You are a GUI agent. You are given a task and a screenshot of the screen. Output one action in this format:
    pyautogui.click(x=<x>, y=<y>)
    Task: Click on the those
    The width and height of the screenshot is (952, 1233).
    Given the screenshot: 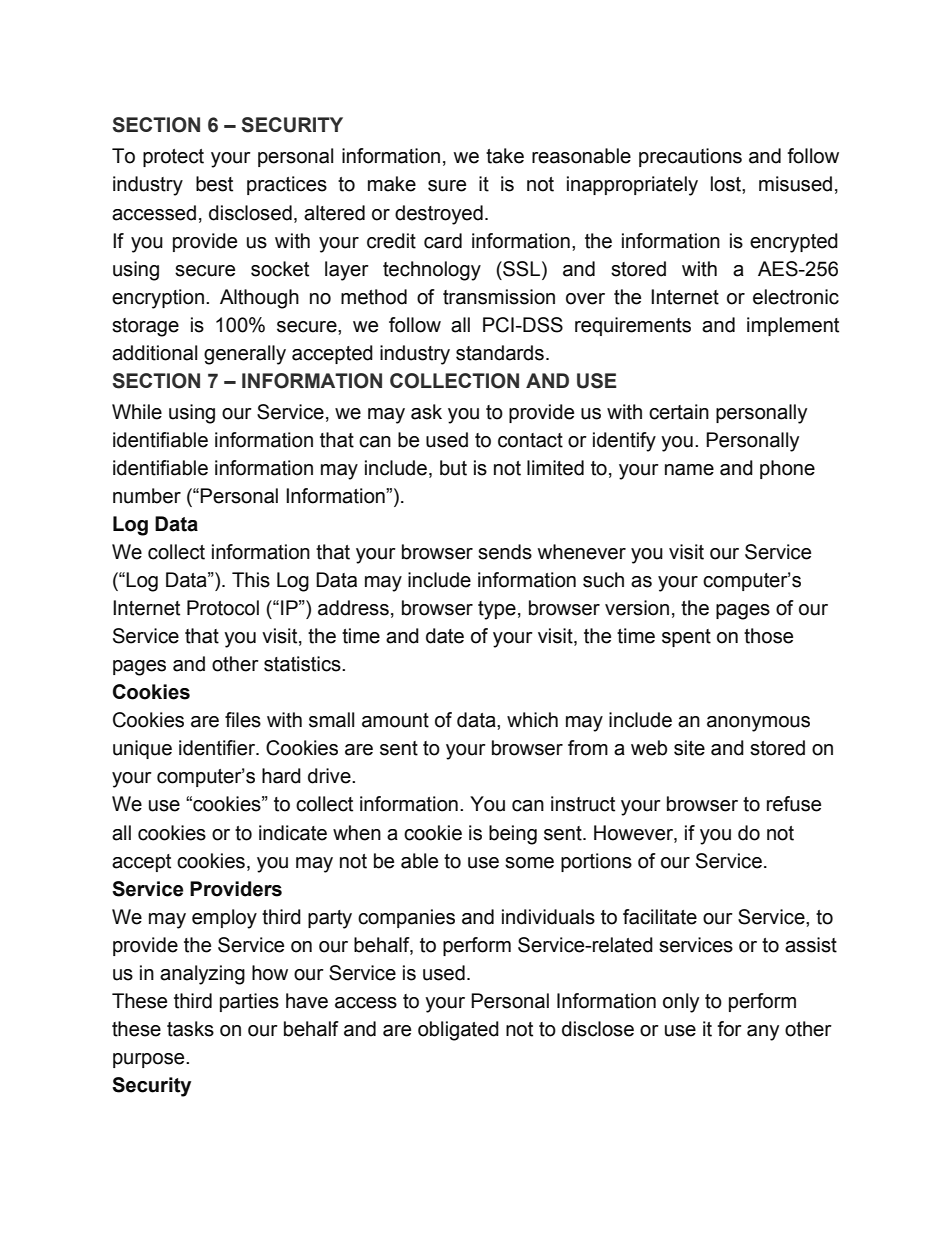 What is the action you would take?
    pyautogui.click(x=768, y=636)
